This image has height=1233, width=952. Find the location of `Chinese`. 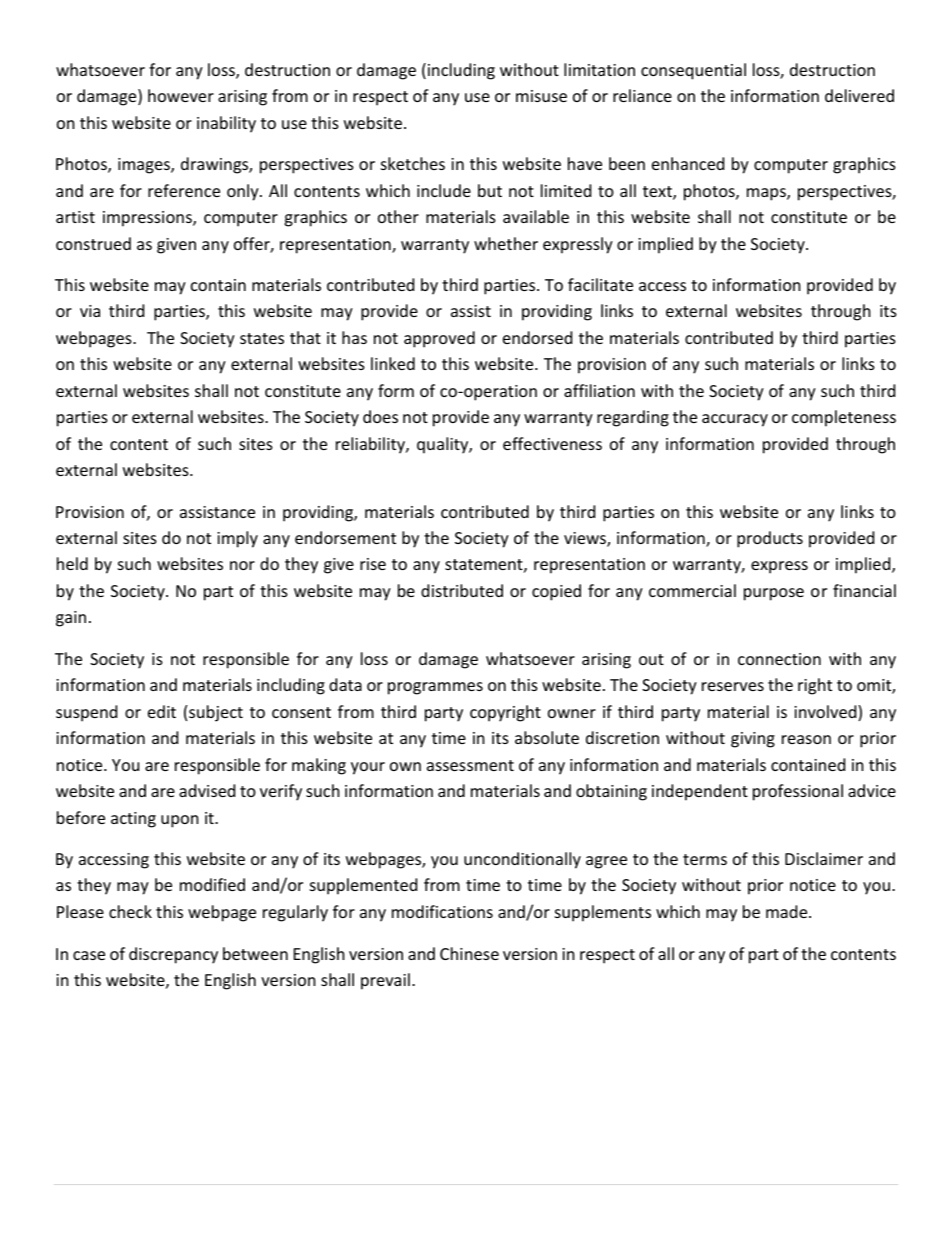

Chinese is located at coordinates (469, 953).
